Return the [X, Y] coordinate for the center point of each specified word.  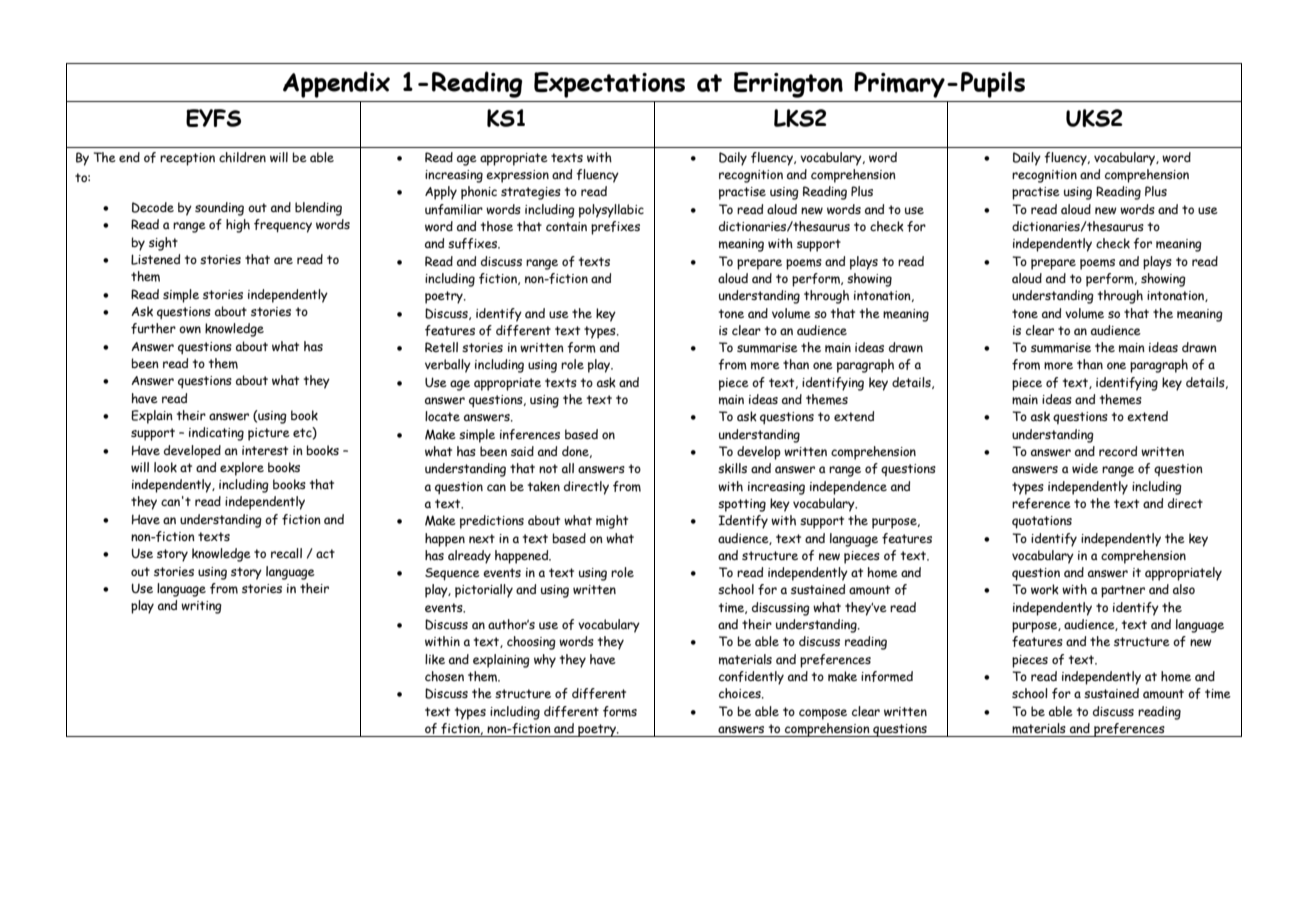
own [190, 329]
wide [1085, 468]
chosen [444, 676]
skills [732, 468]
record [1118, 451]
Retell [441, 347]
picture [269, 434]
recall [286, 553]
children [242, 157]
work [1045, 589]
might [612, 522]
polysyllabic [611, 211]
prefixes [615, 228]
